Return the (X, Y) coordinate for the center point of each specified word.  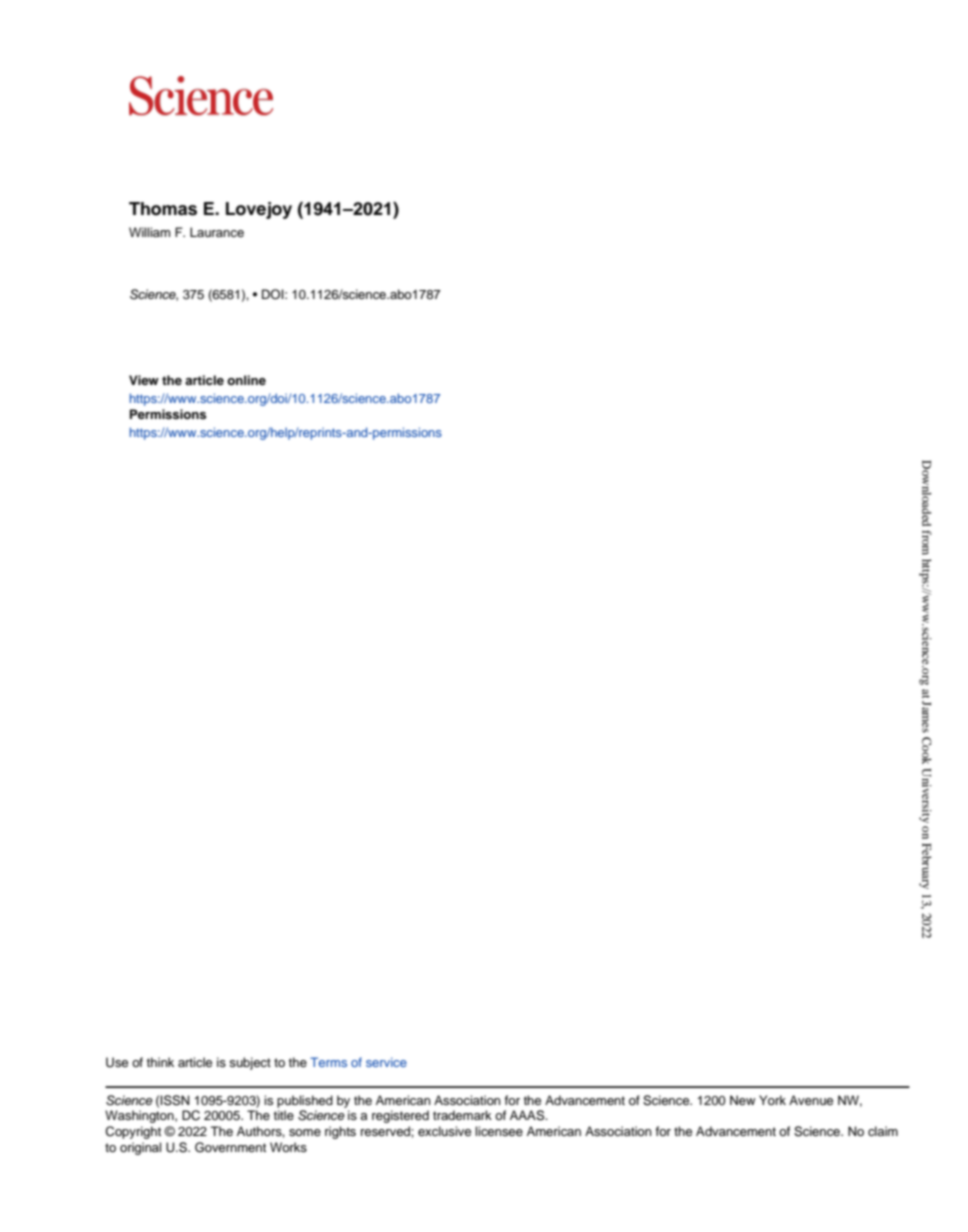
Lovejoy (259, 210)
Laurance (217, 232)
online (246, 380)
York (772, 1100)
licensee (499, 1131)
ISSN (175, 1100)
